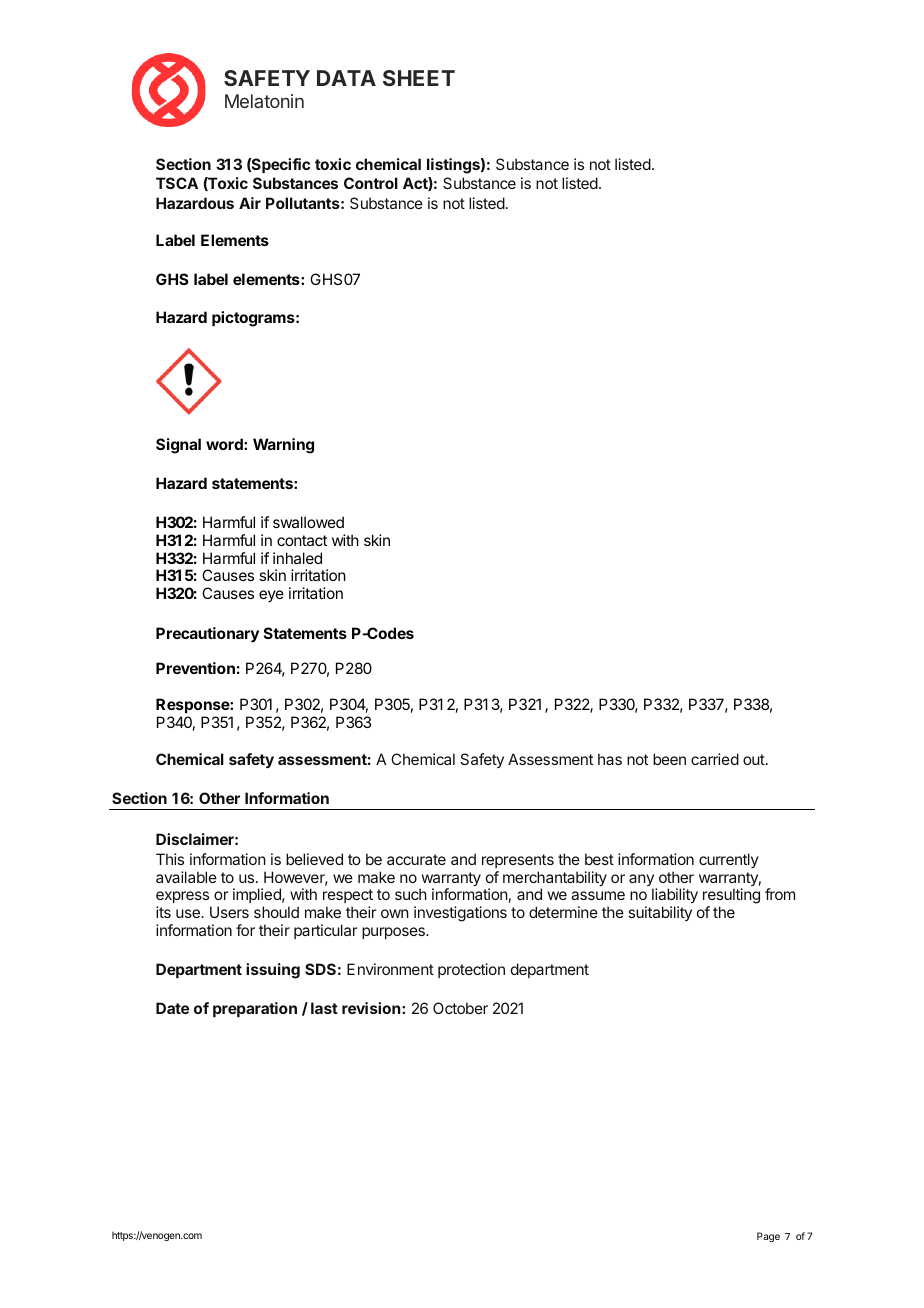 The image size is (924, 1308). What do you see at coordinates (419, 78) in the screenshot?
I see `SHEET` at bounding box center [419, 78].
